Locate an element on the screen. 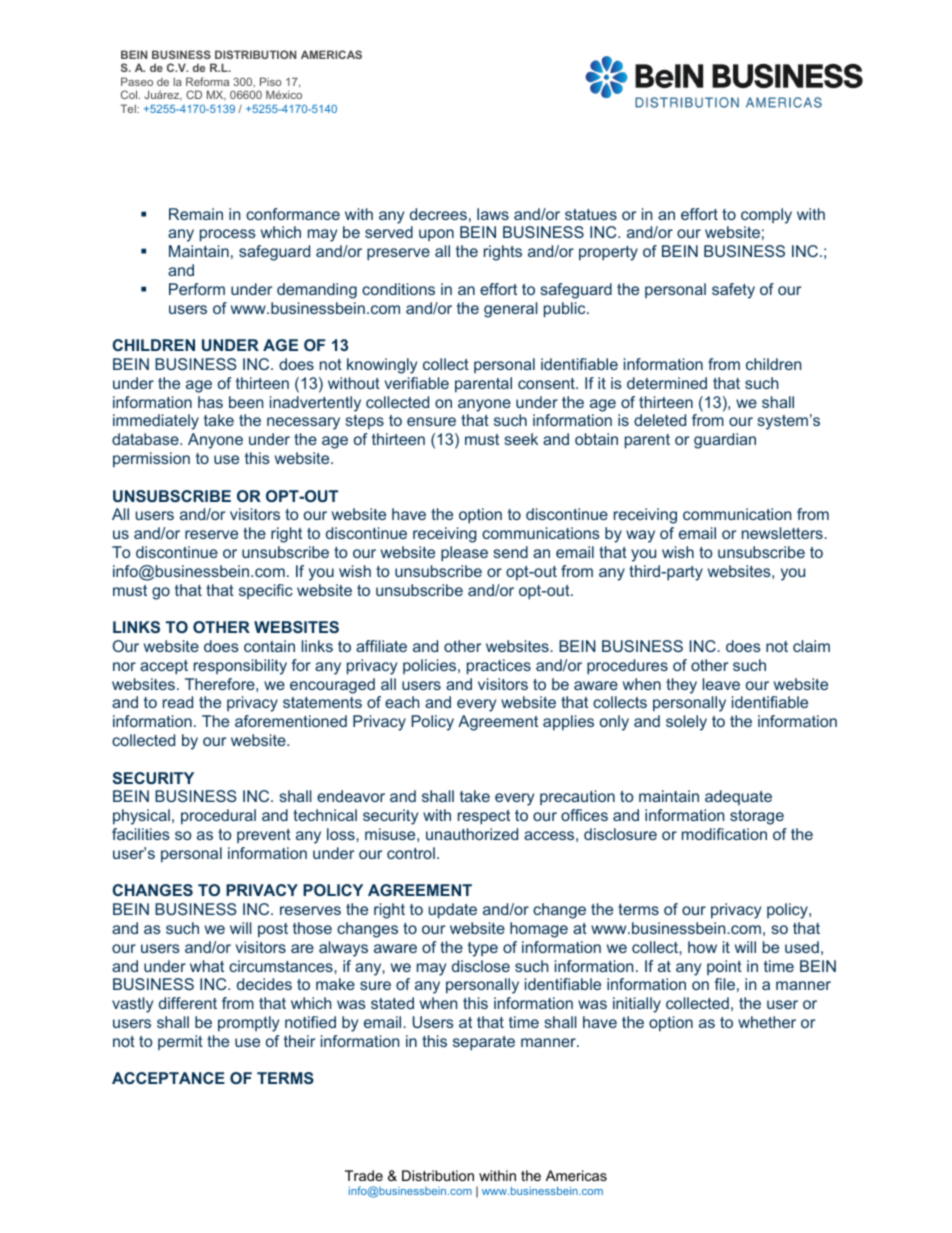  laws is located at coordinates (493, 214).
